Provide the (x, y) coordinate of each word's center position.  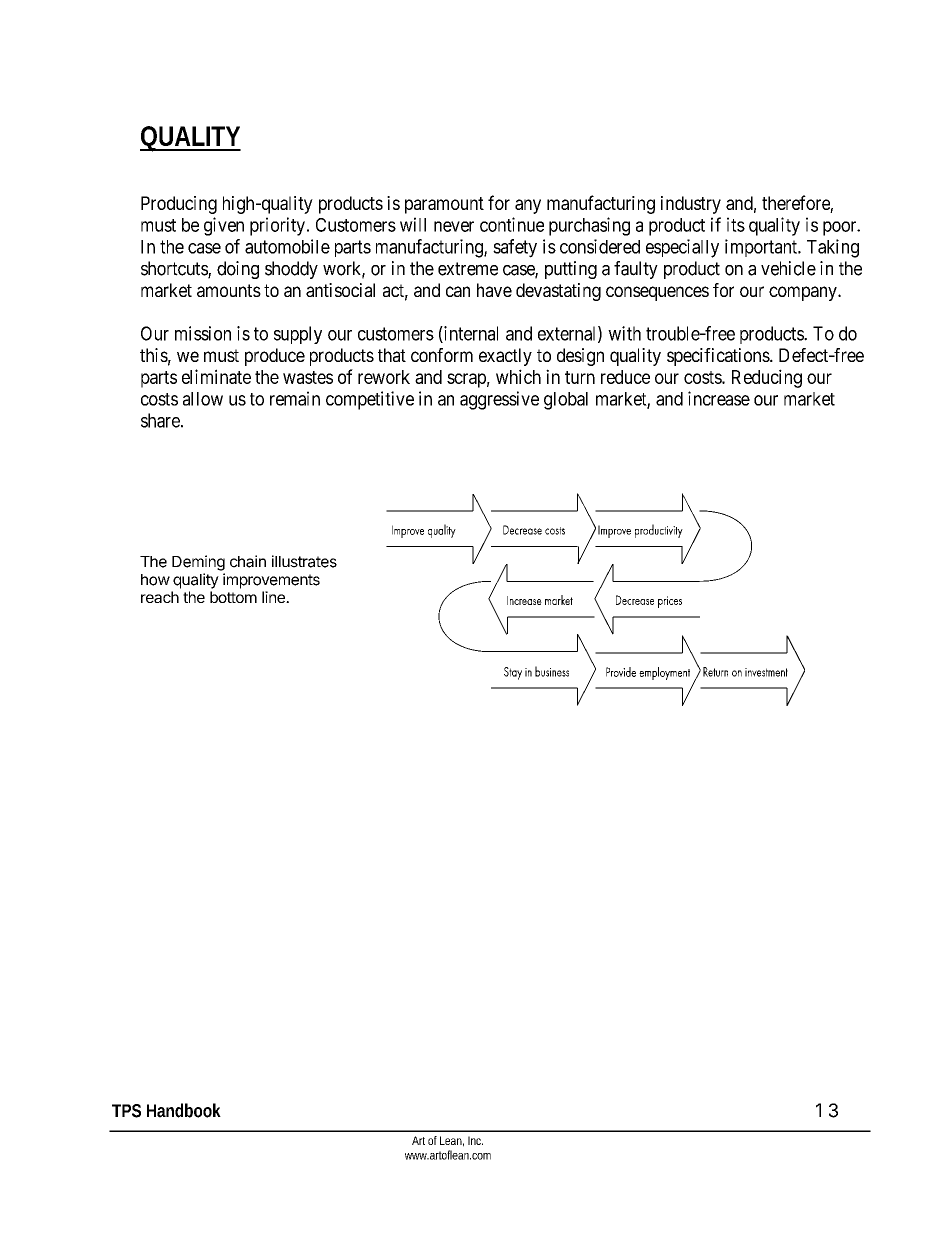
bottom (233, 597)
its (736, 224)
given (224, 226)
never (454, 226)
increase (719, 398)
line (274, 597)
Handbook (184, 1110)
